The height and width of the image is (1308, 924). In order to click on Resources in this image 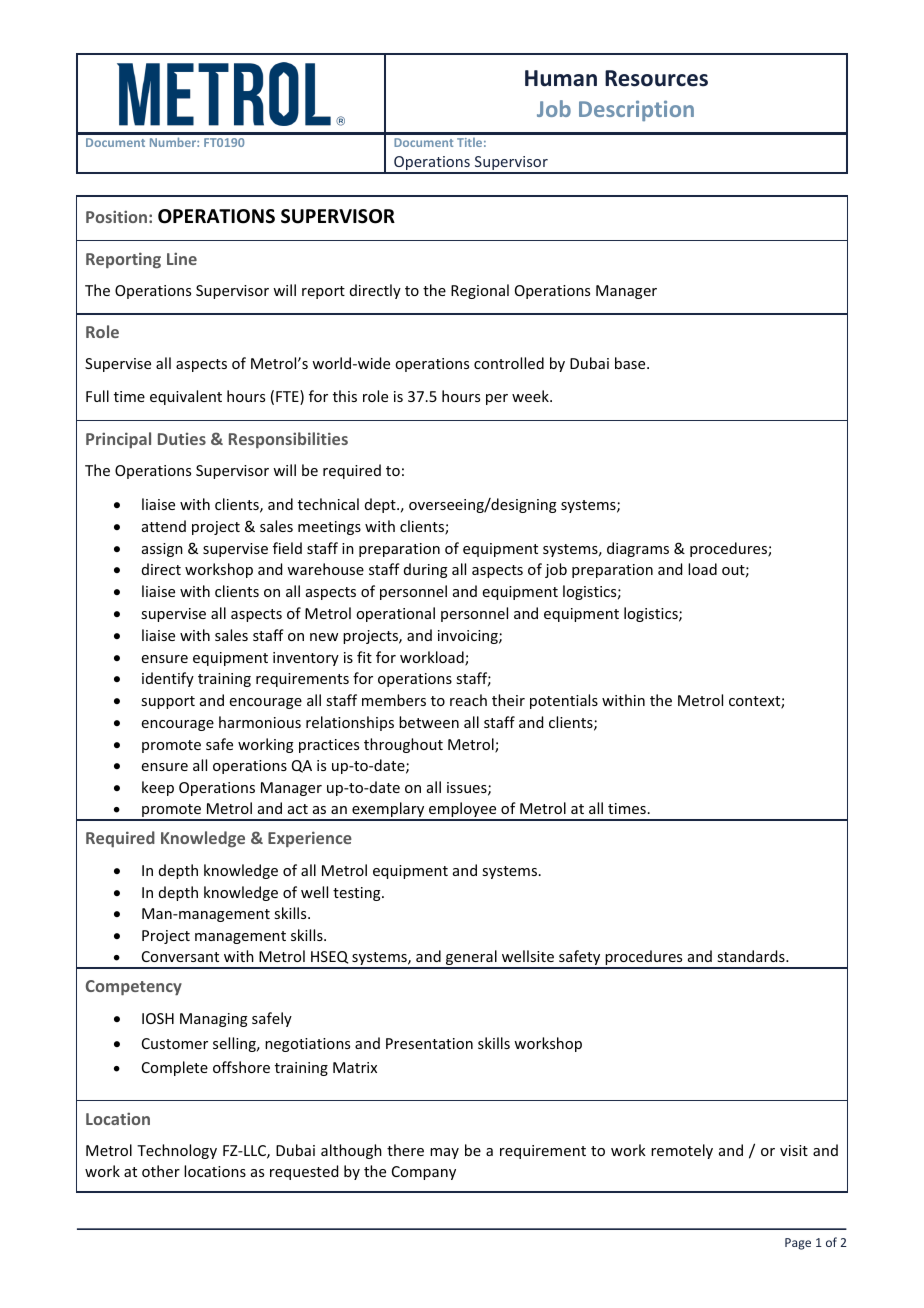, I will do `click(656, 78)`.
